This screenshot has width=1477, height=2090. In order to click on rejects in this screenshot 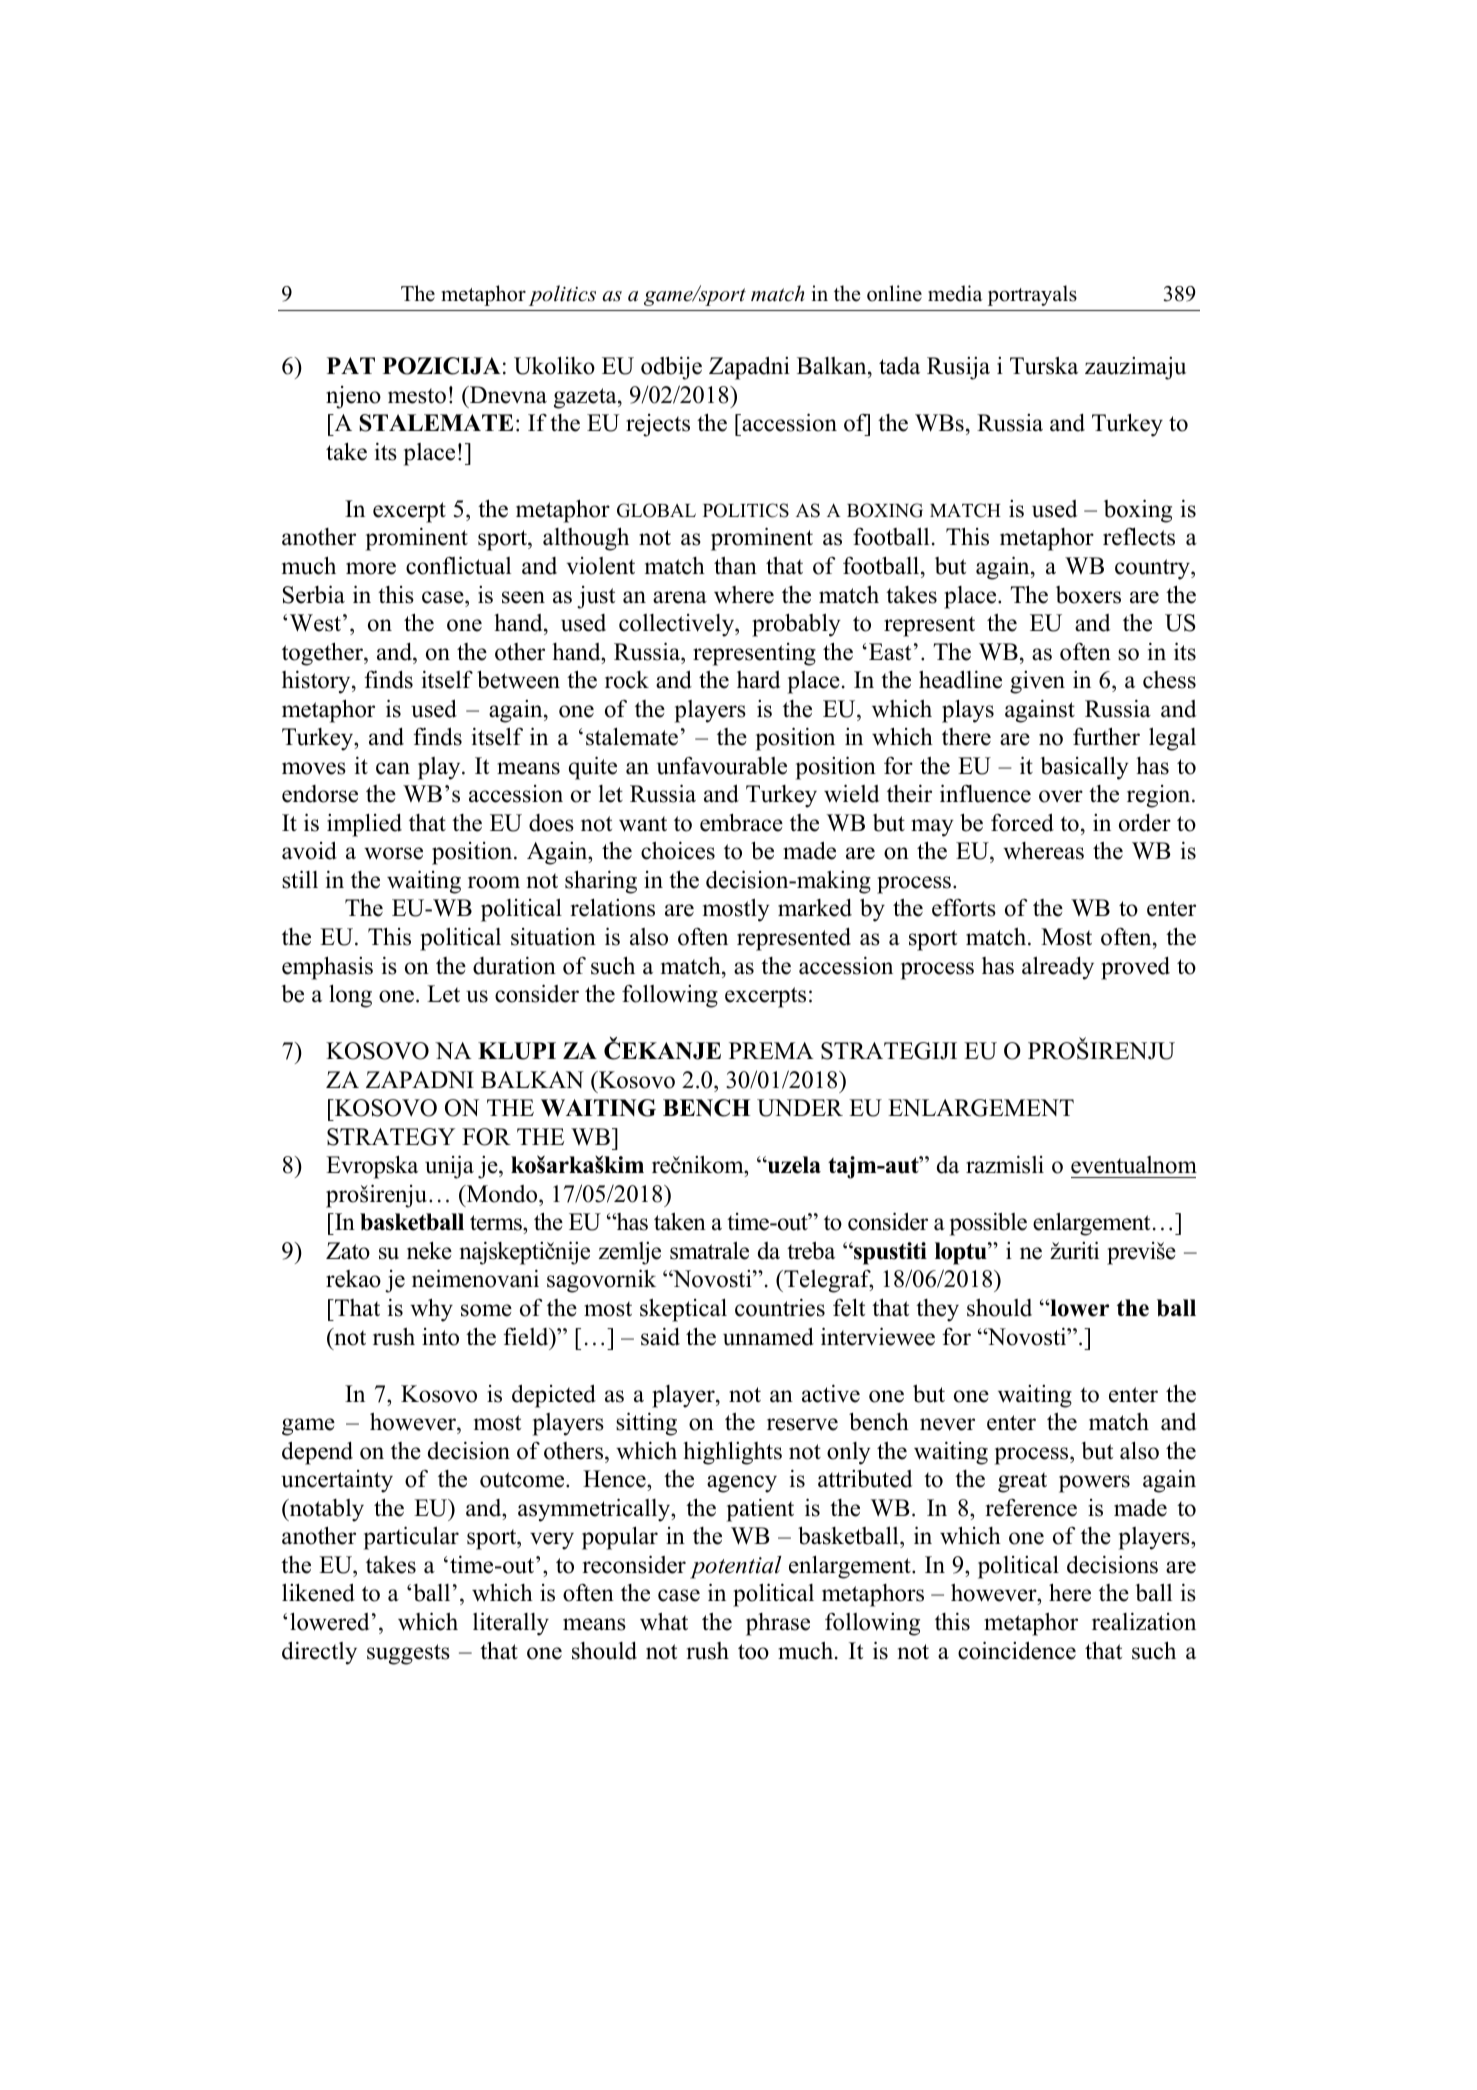, I will do `click(658, 425)`.
